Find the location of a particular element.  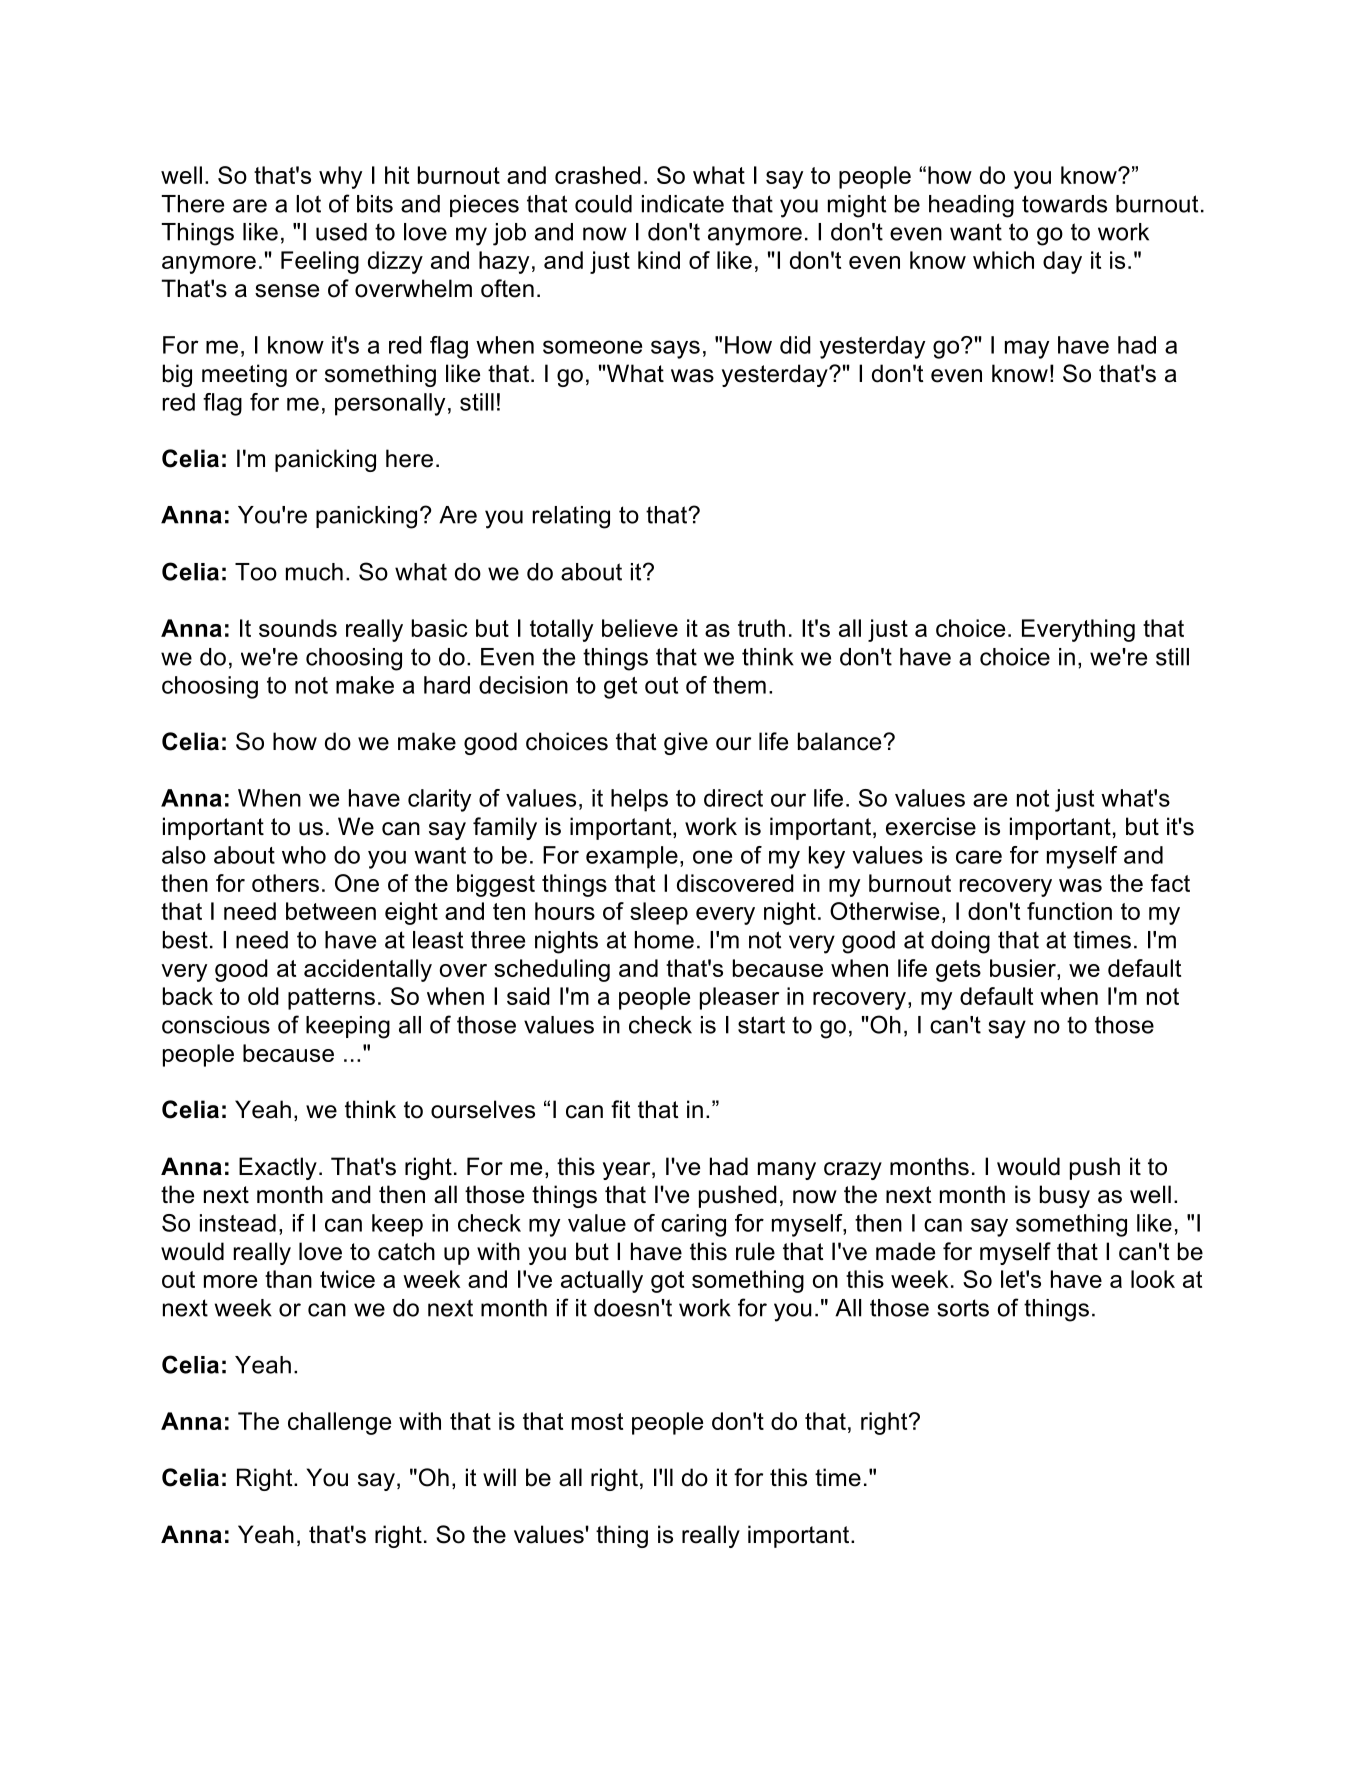

helps is located at coordinates (639, 800).
